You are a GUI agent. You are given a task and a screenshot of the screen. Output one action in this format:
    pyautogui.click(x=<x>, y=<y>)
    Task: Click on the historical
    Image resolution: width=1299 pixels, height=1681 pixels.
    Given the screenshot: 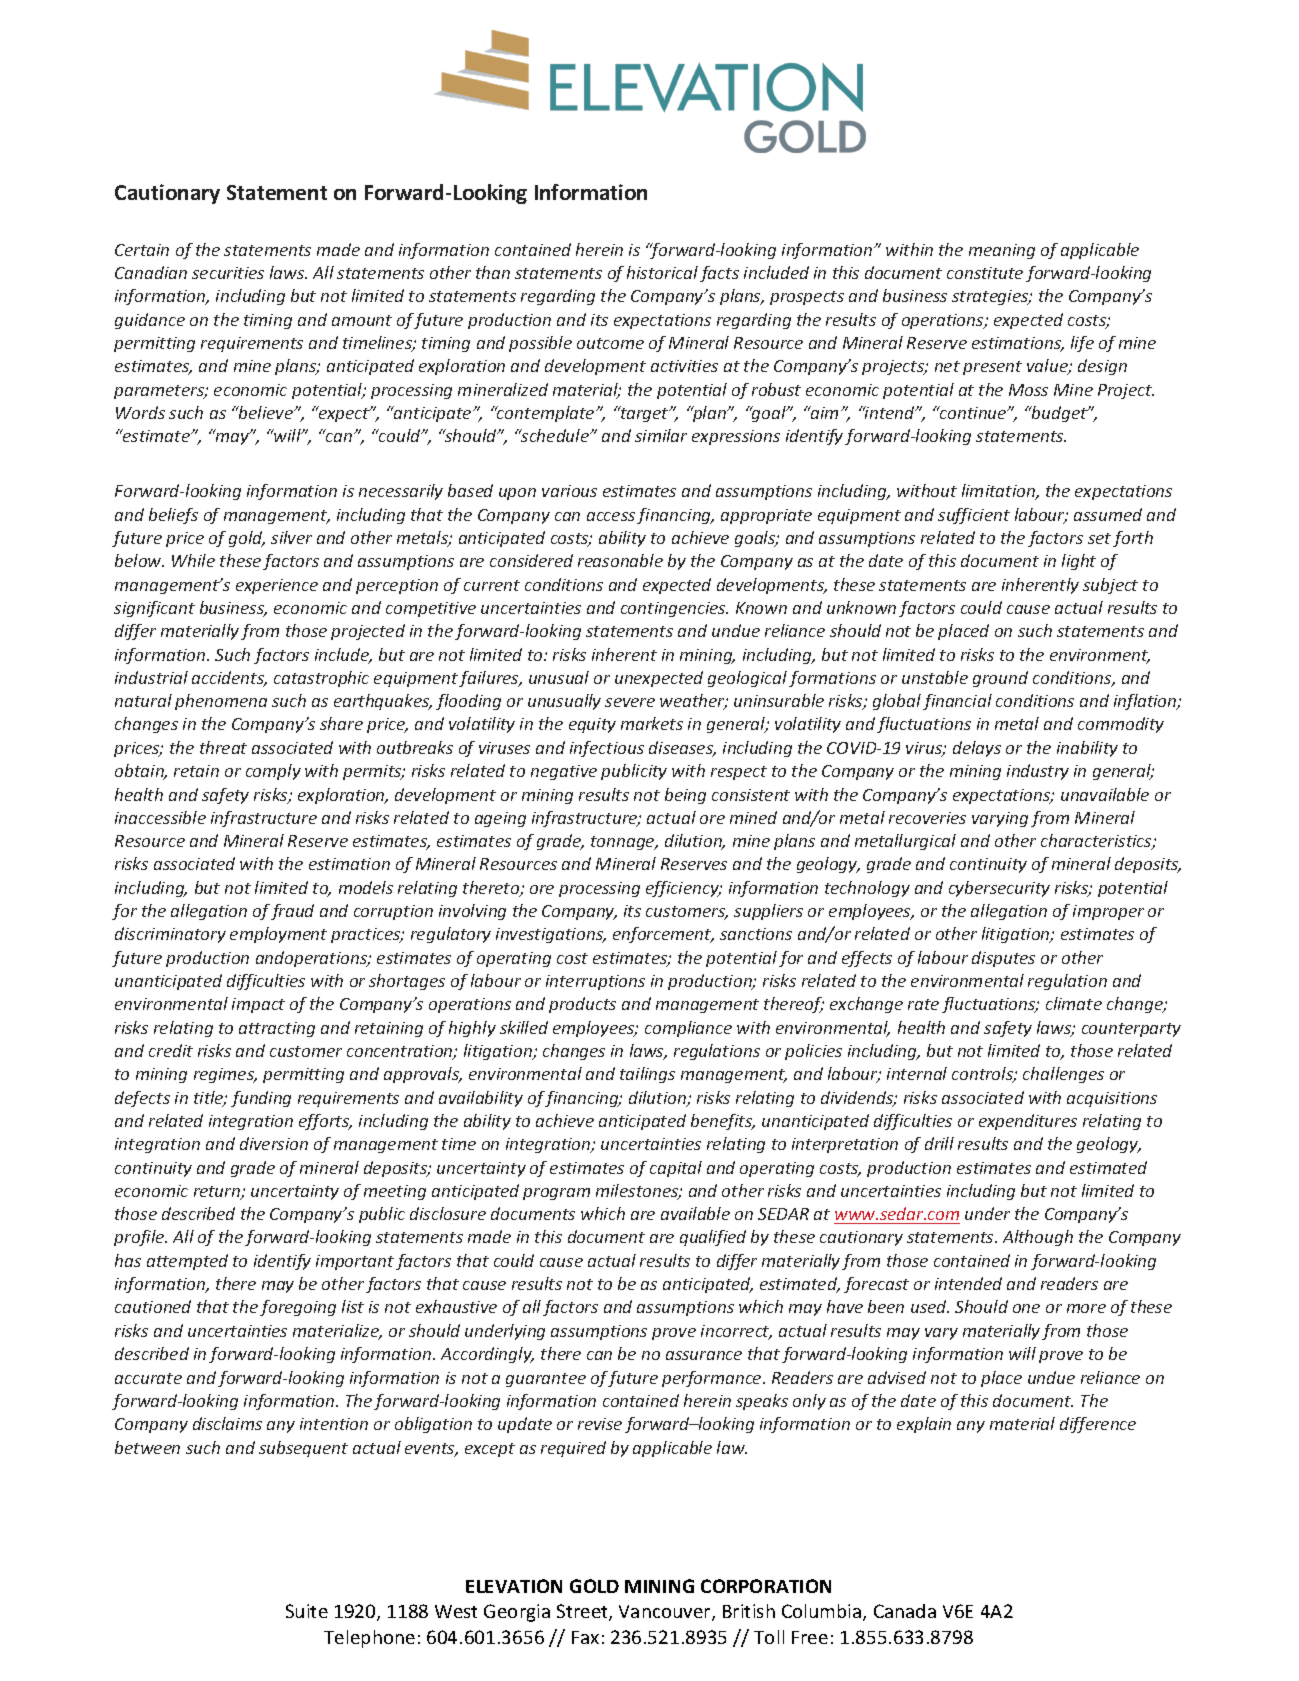 What is the action you would take?
    pyautogui.click(x=662, y=272)
